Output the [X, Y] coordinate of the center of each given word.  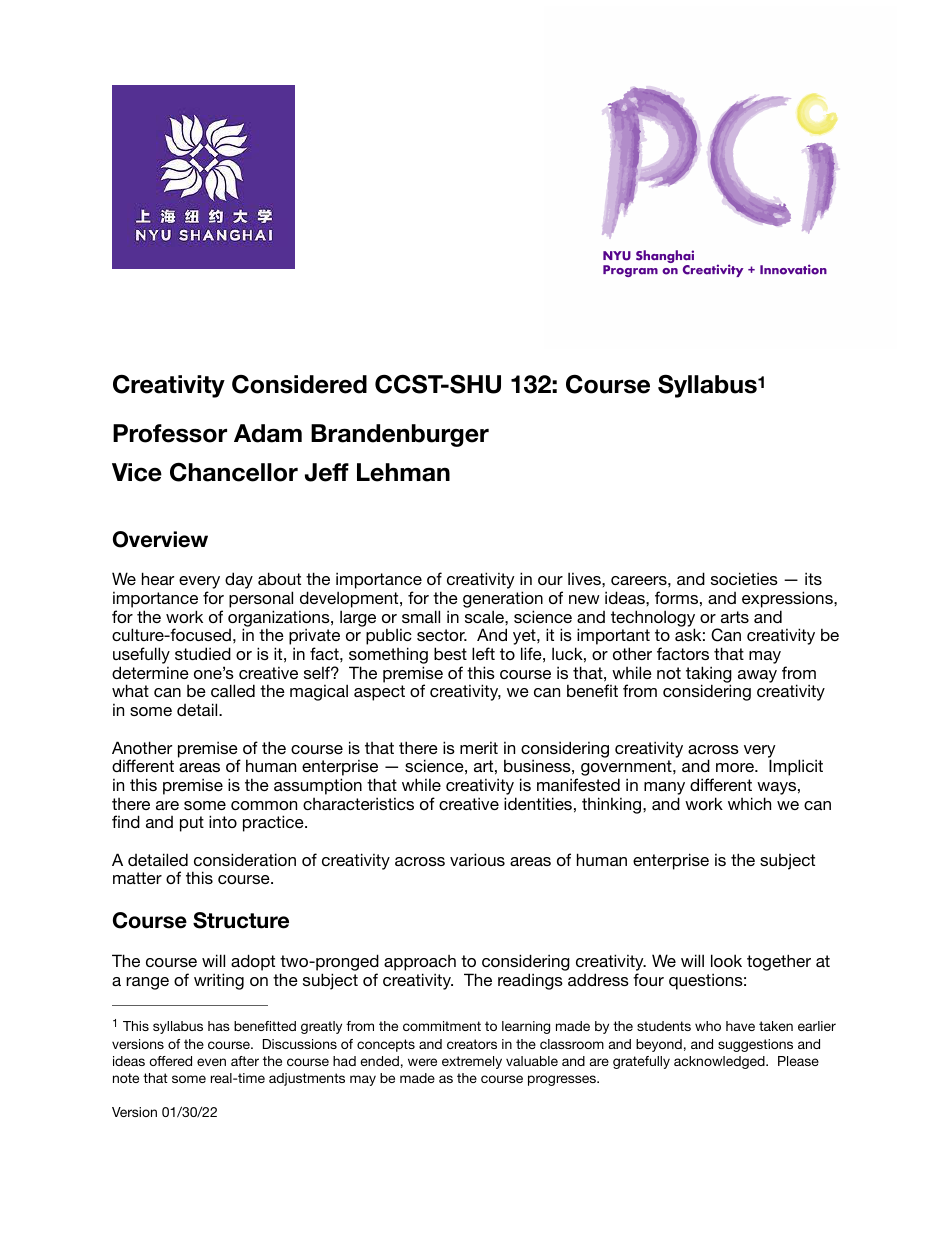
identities [538, 803]
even [211, 1062]
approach [420, 963]
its [813, 578]
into [223, 821]
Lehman [403, 472]
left [483, 653]
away [757, 676]
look [726, 960]
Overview [160, 539]
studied [203, 653]
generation [503, 601]
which [749, 803]
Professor [170, 433]
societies [744, 578]
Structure [241, 920]
